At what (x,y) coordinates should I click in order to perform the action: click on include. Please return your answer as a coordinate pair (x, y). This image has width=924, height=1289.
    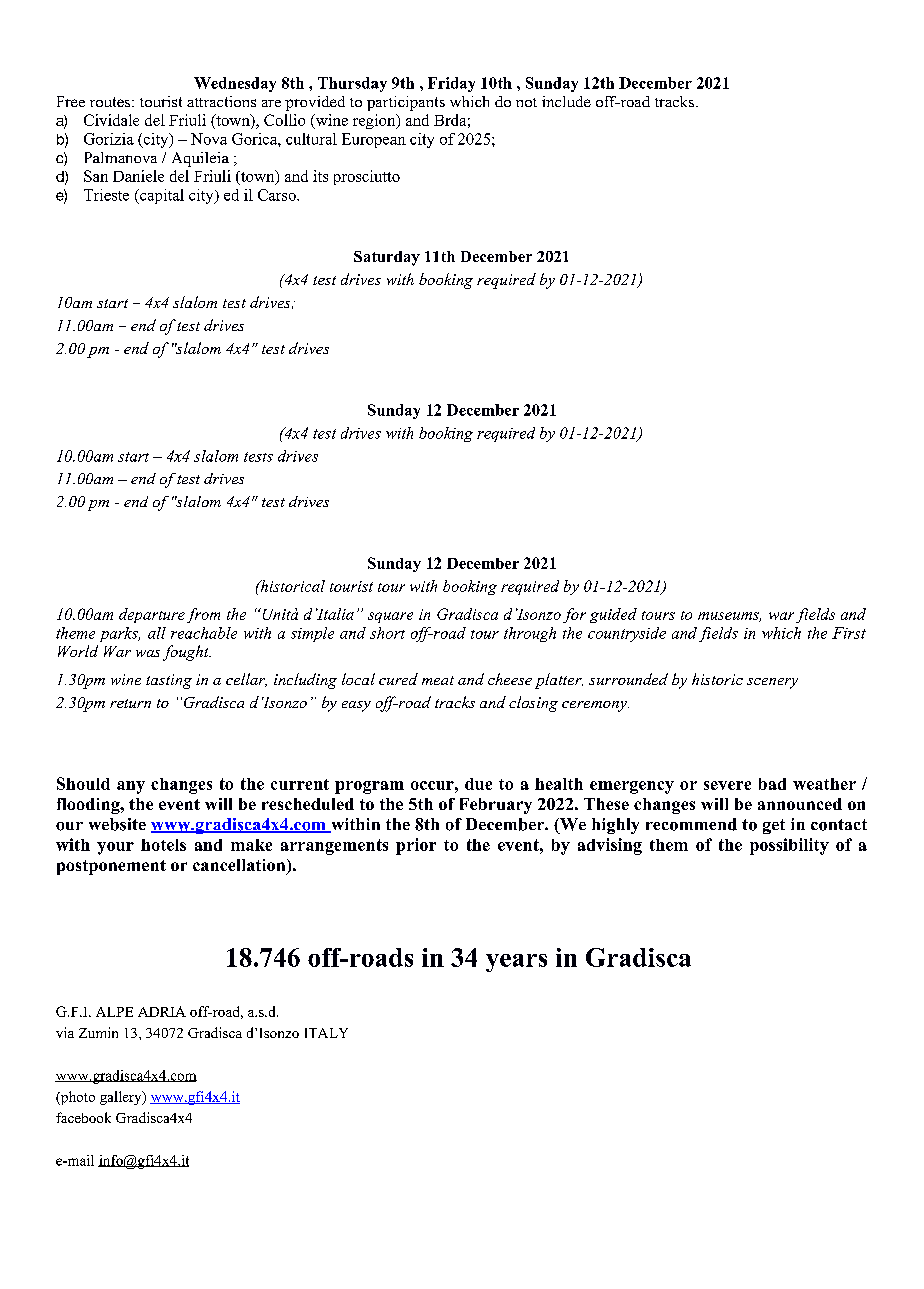
    Looking at the image, I should click on (566, 101).
